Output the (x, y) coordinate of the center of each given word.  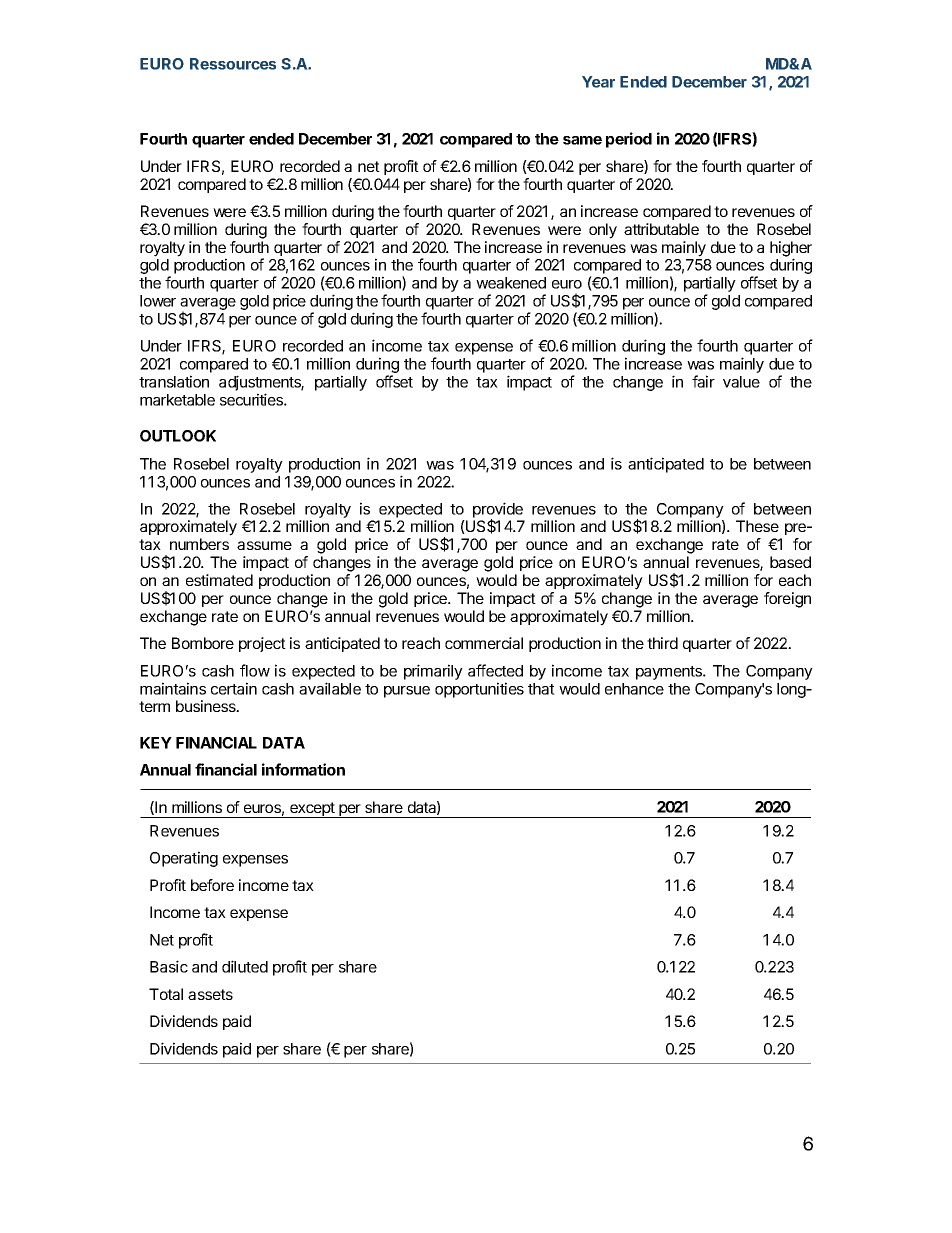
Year (598, 82)
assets (210, 994)
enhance (634, 689)
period (629, 140)
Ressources (233, 64)
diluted (245, 966)
